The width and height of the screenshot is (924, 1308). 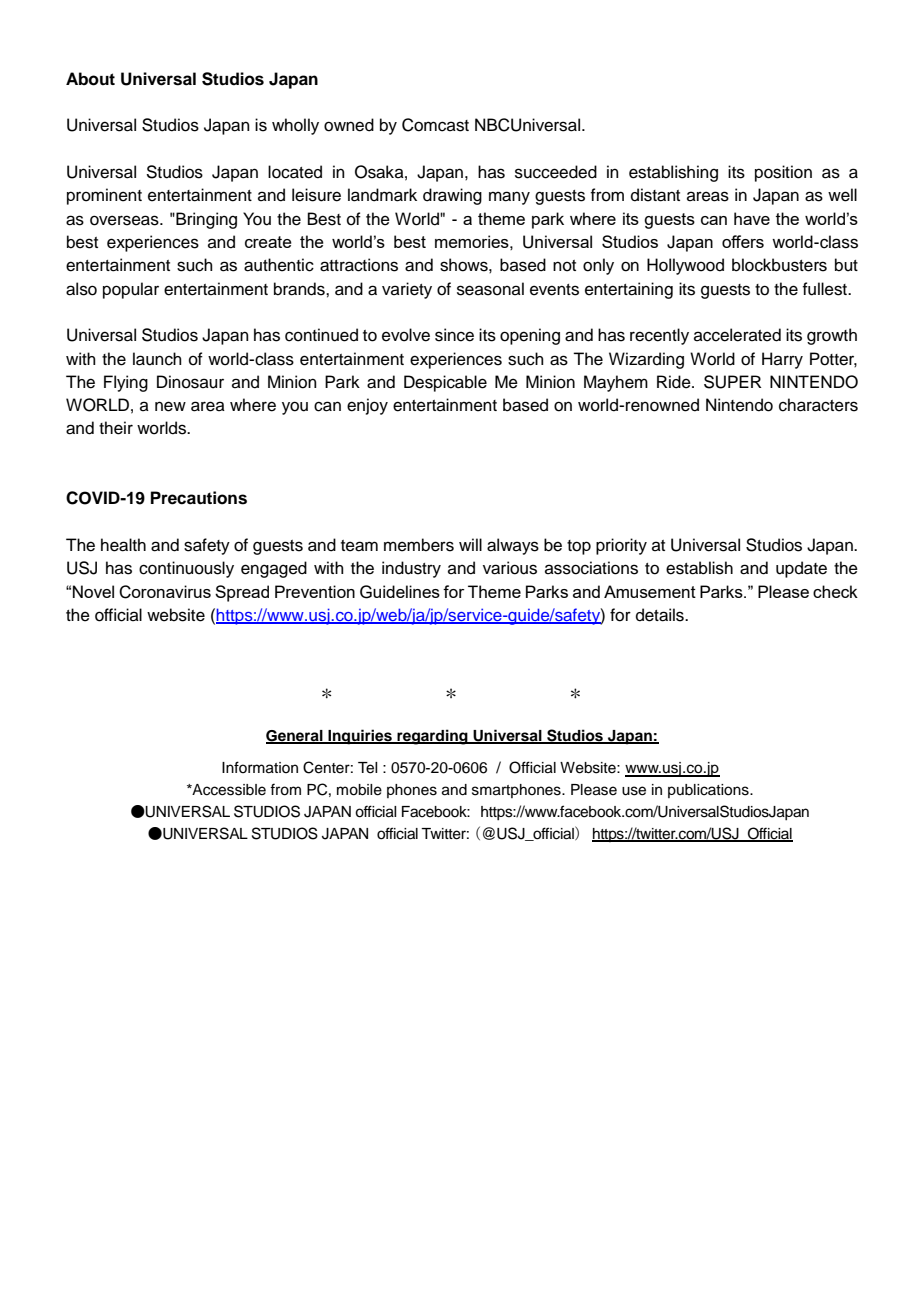 What do you see at coordinates (470, 544) in the screenshot?
I see `will` at bounding box center [470, 544].
